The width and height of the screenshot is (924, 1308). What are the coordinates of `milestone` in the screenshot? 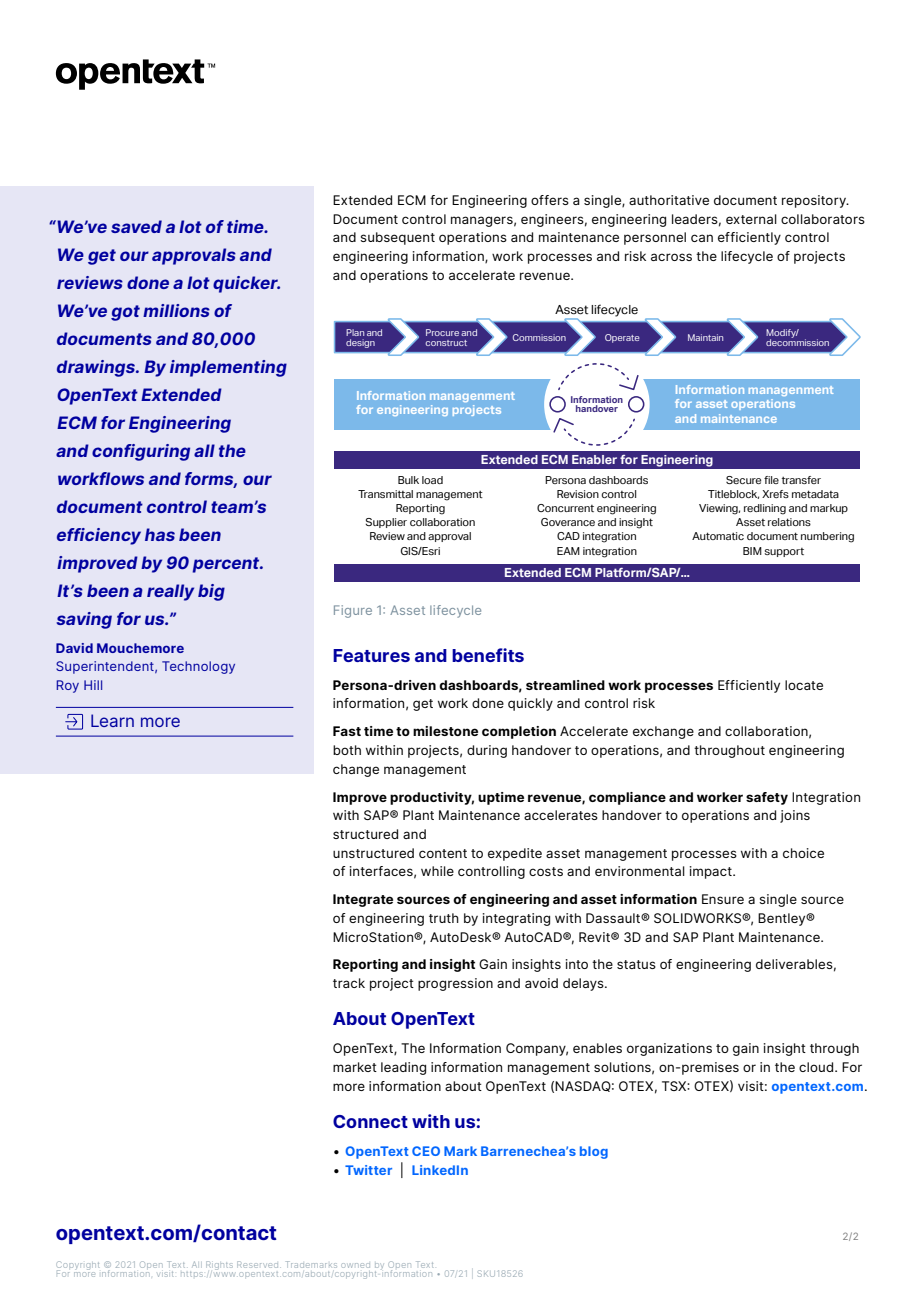 It's located at (445, 731).
